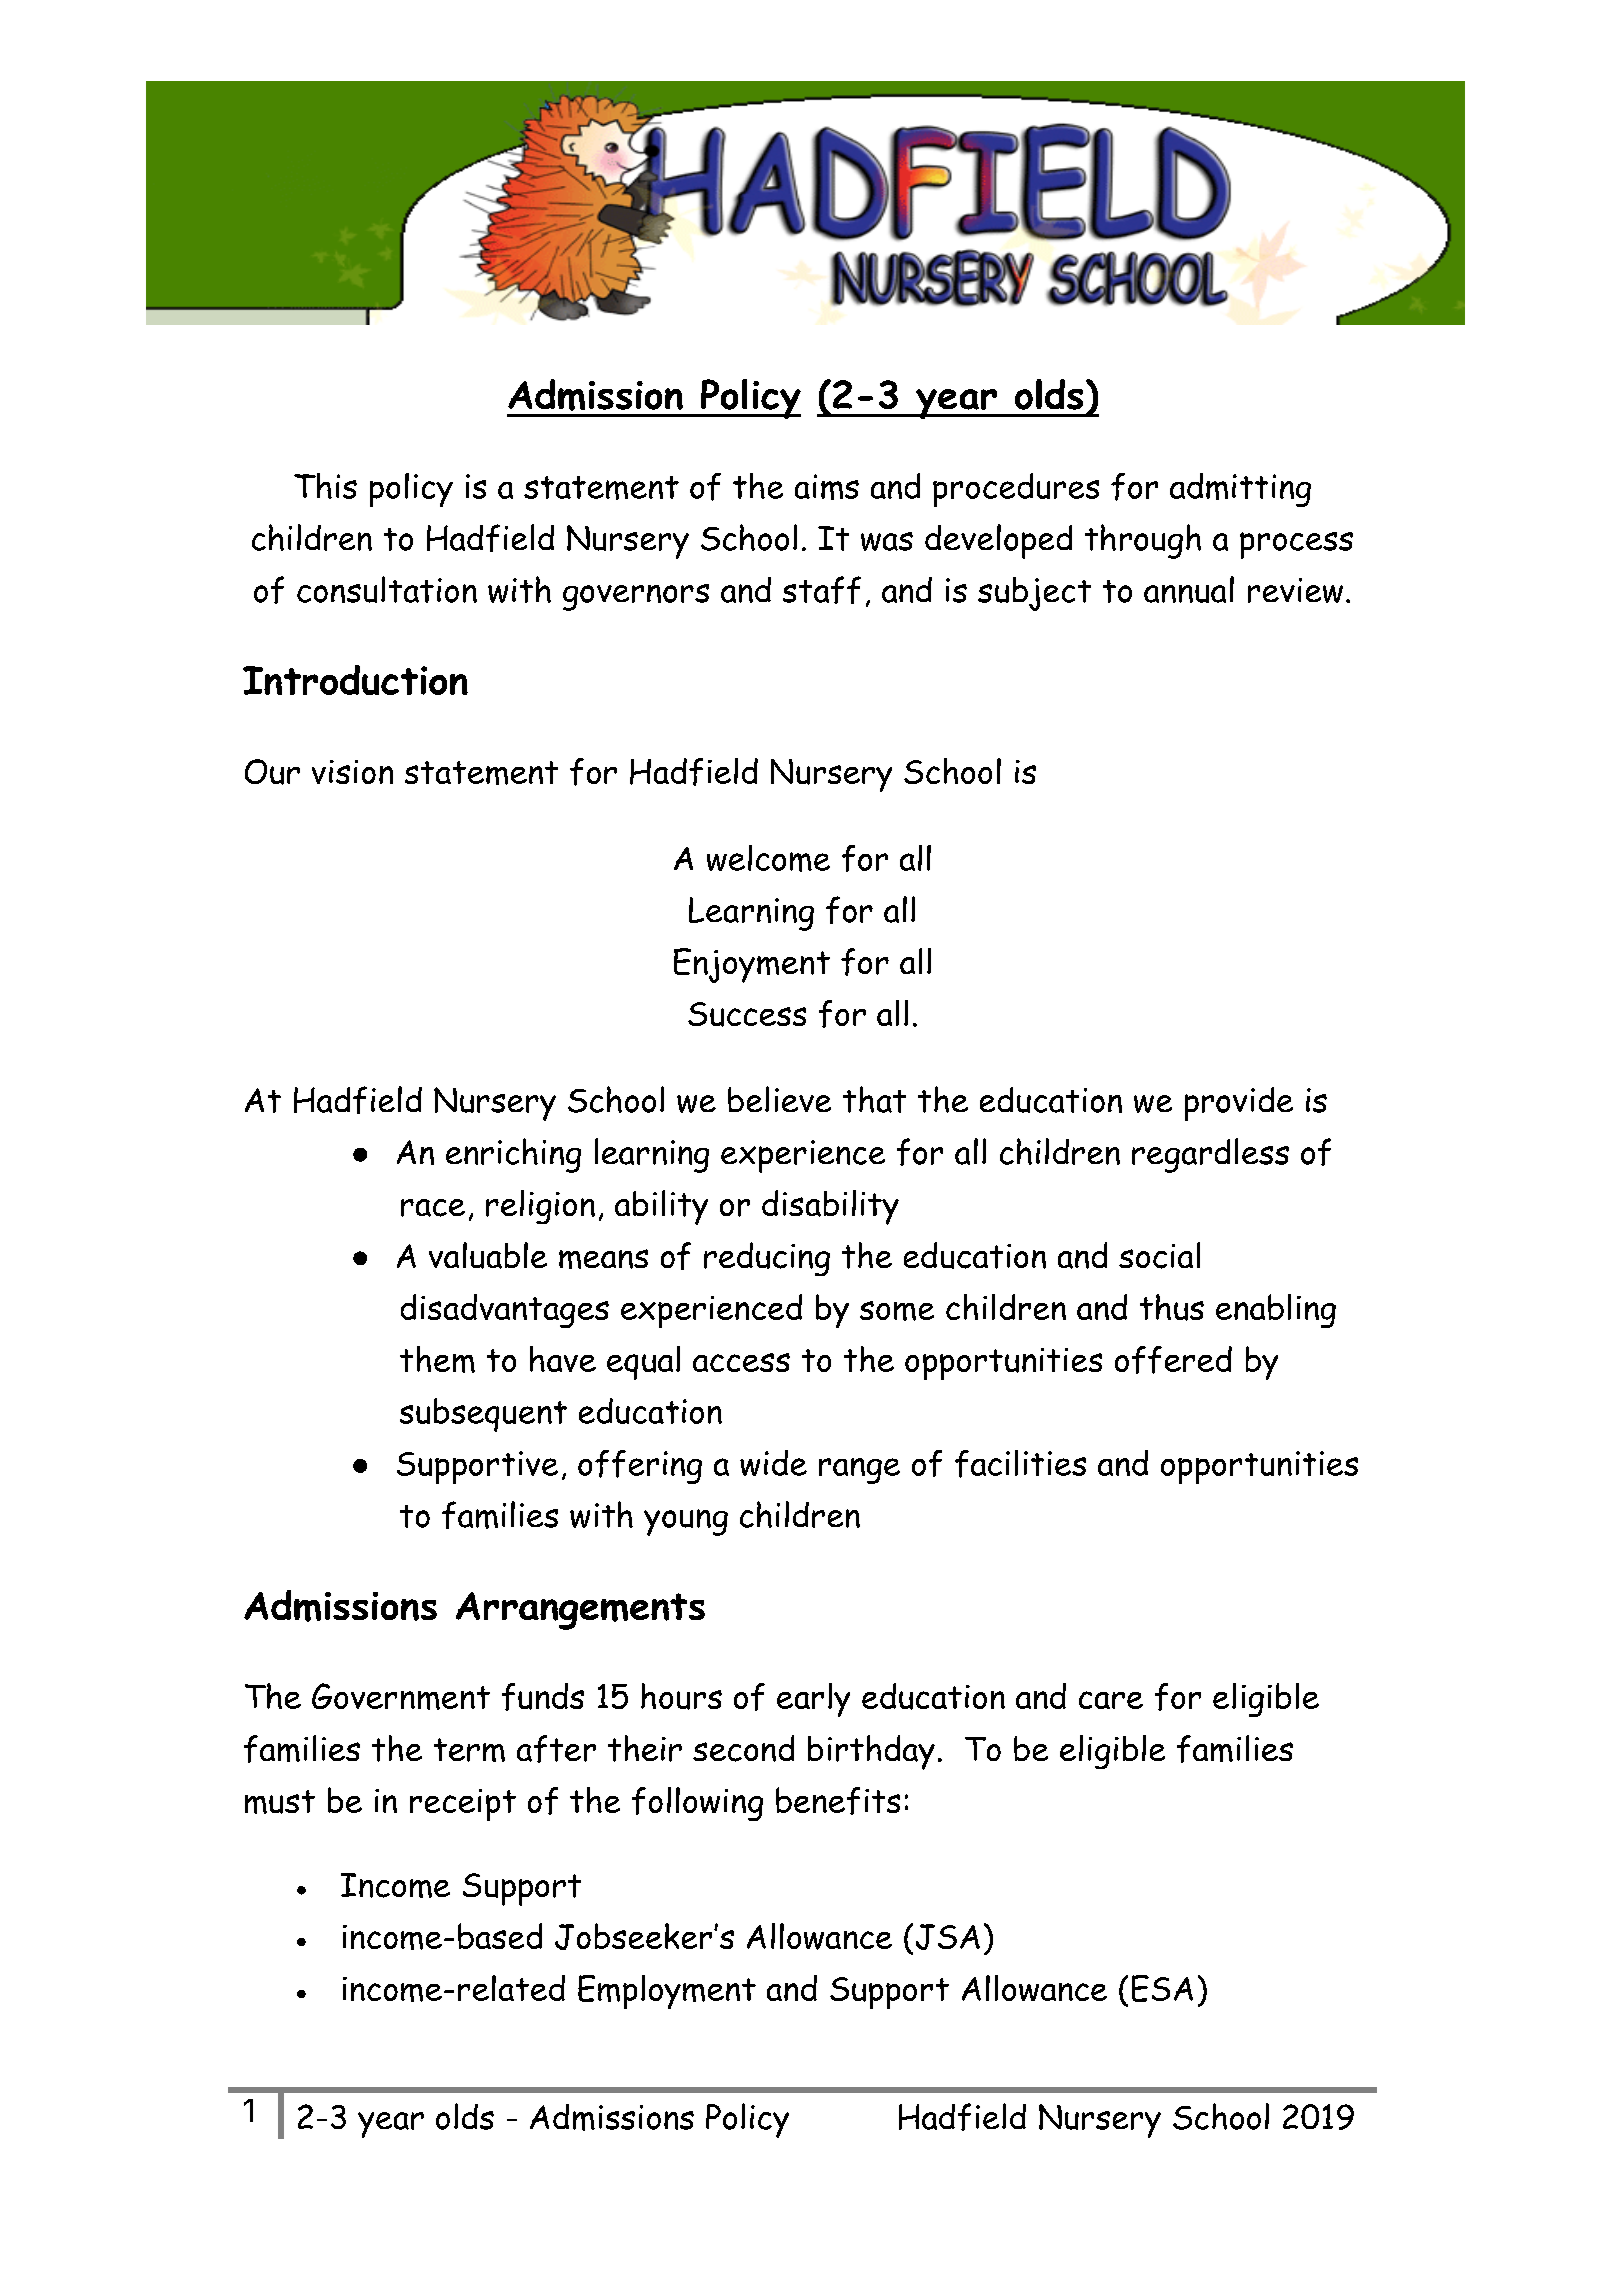  I want to click on race, so click(433, 1208).
